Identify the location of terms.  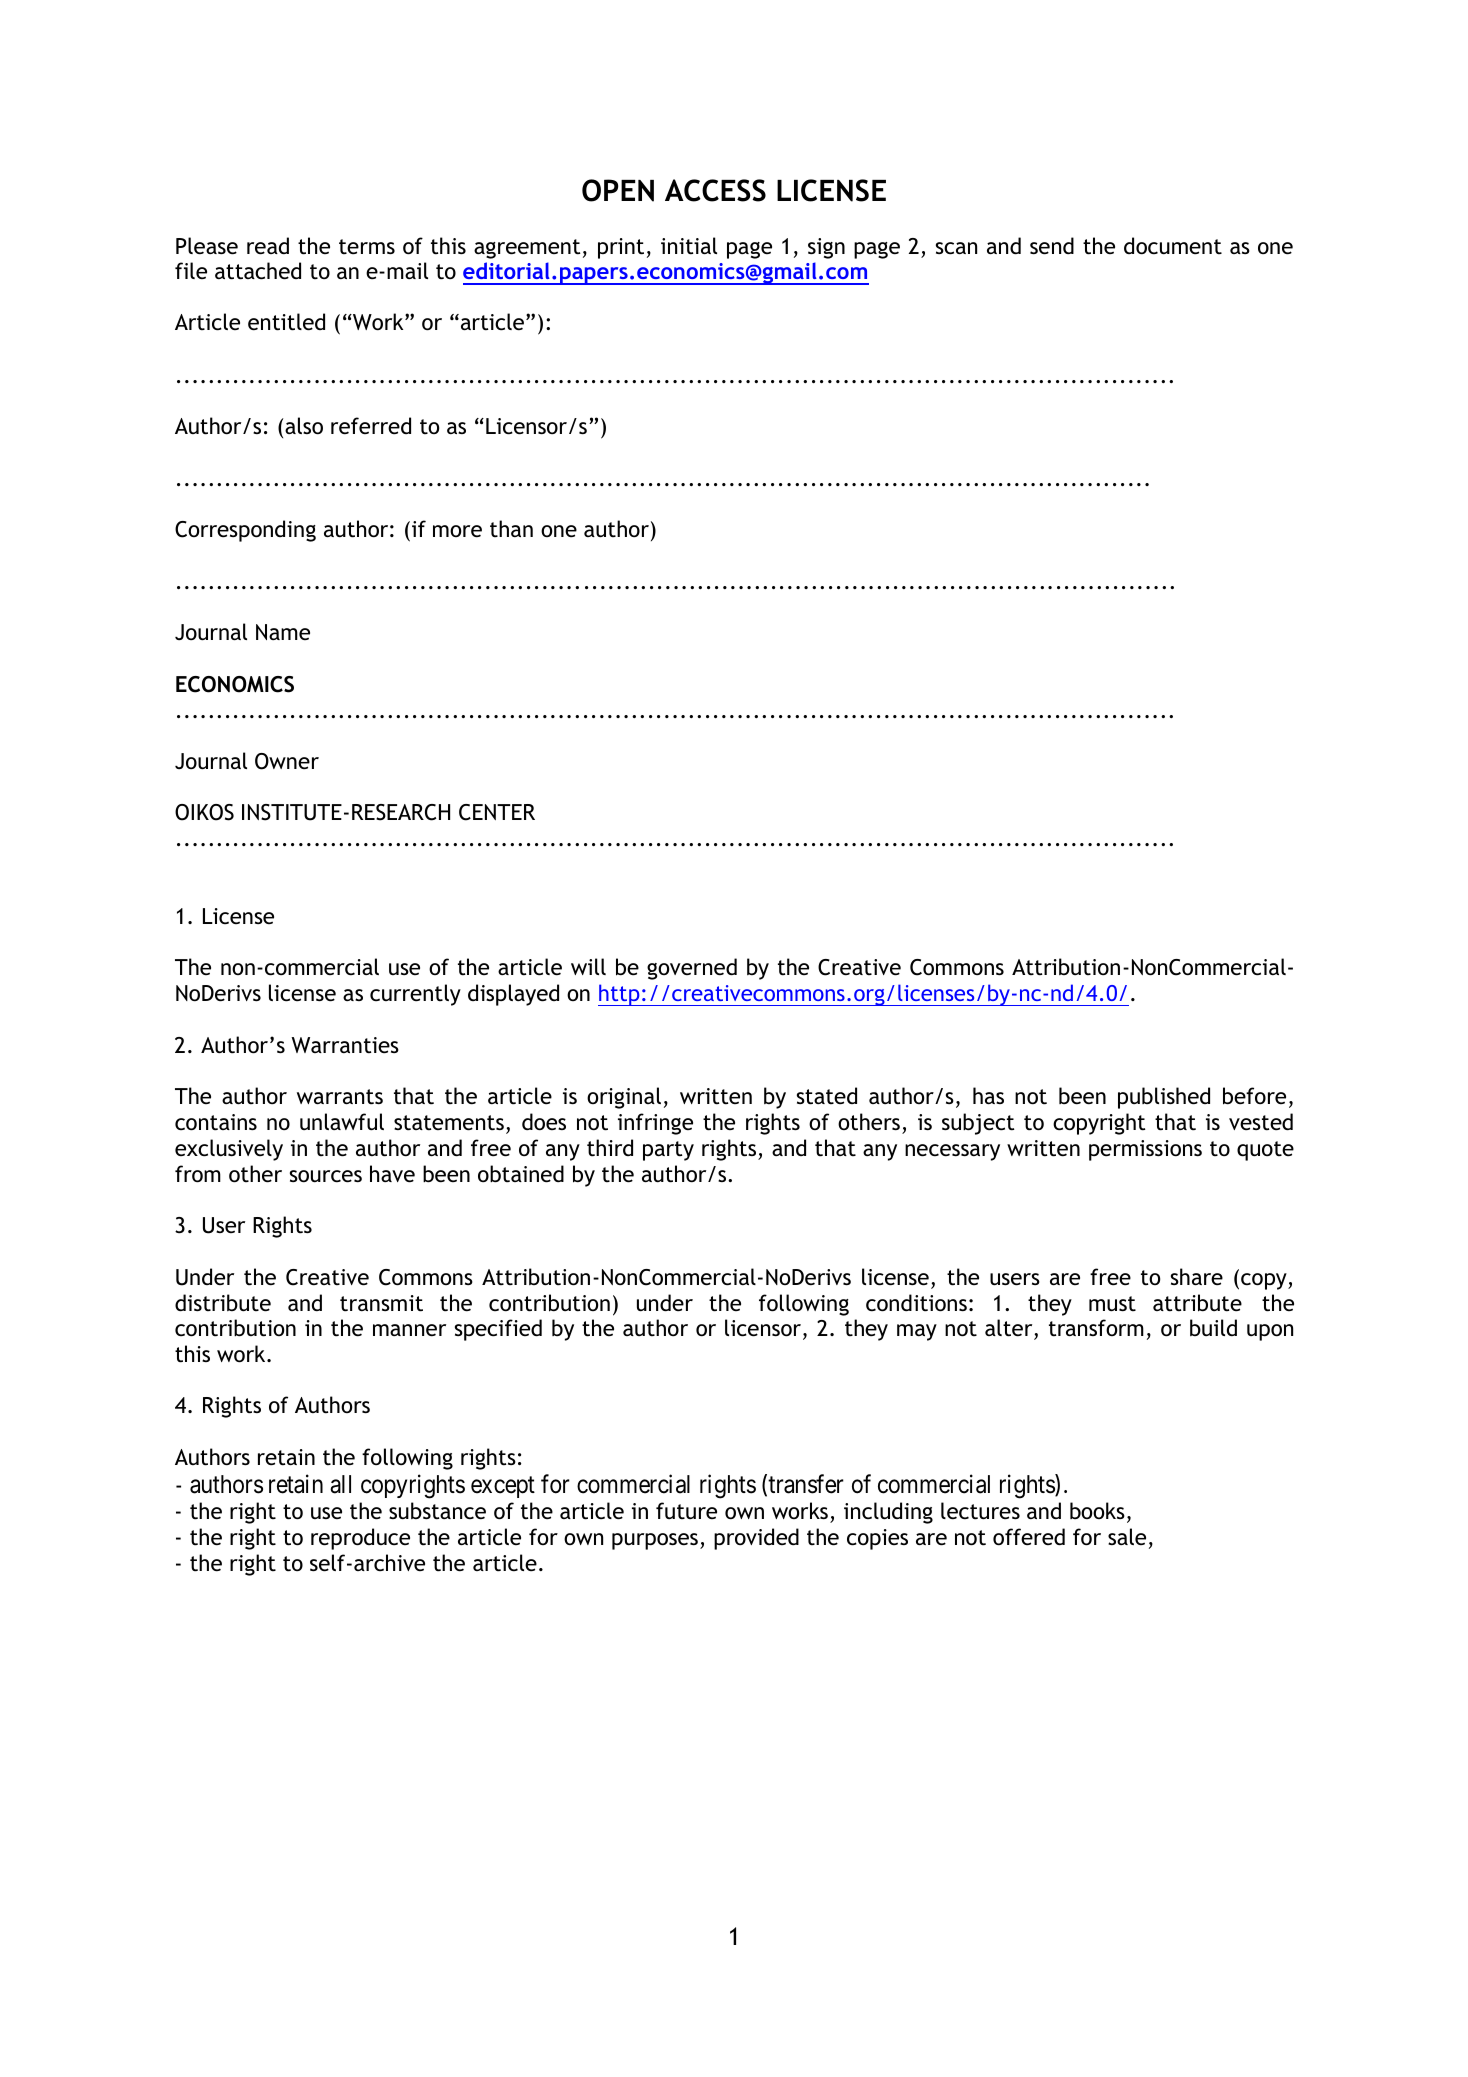
(367, 247).
